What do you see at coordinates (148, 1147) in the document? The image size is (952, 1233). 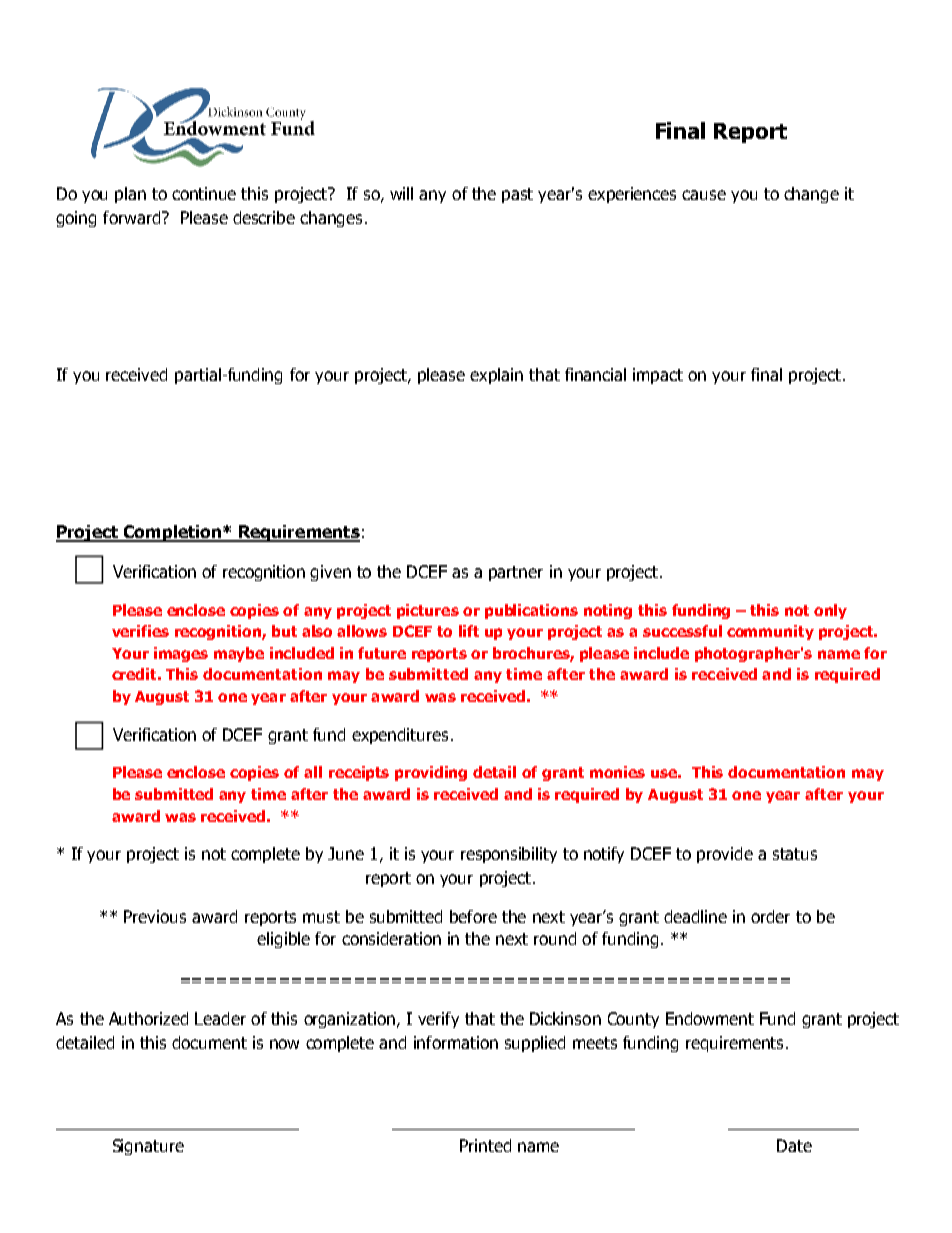 I see `Signature` at bounding box center [148, 1147].
